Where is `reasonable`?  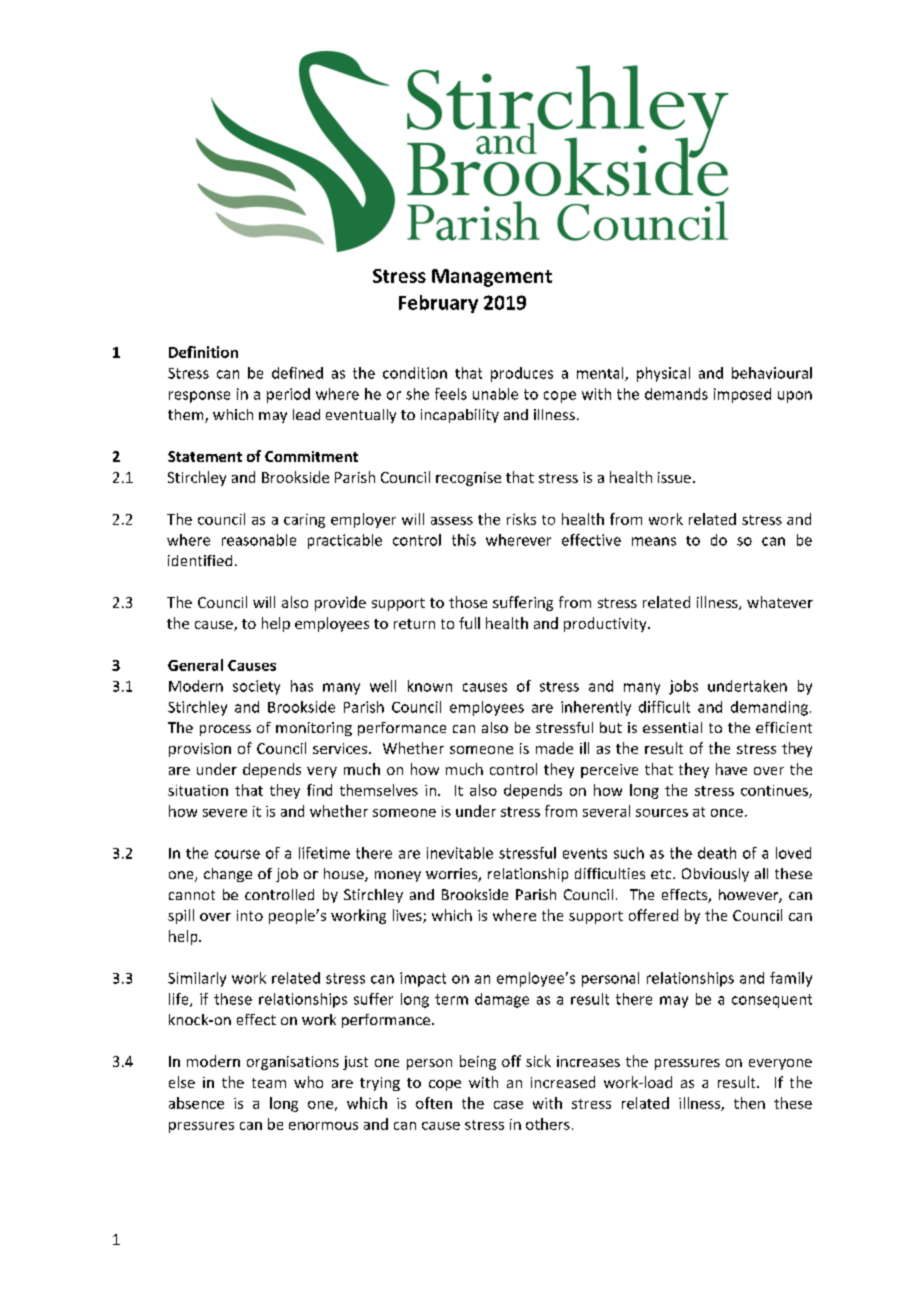 reasonable is located at coordinates (259, 540).
